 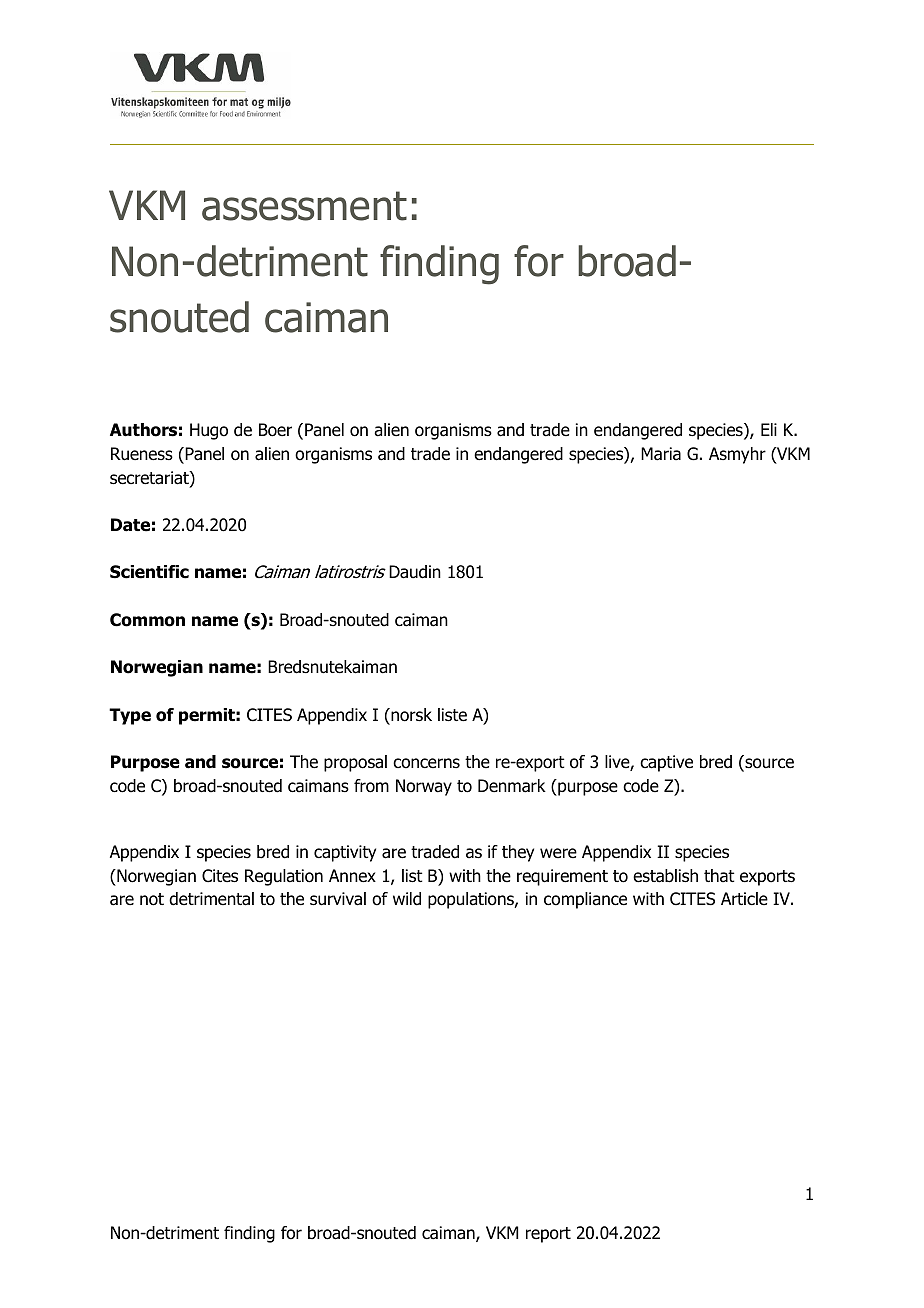 What do you see at coordinates (769, 429) in the screenshot?
I see `Eli` at bounding box center [769, 429].
